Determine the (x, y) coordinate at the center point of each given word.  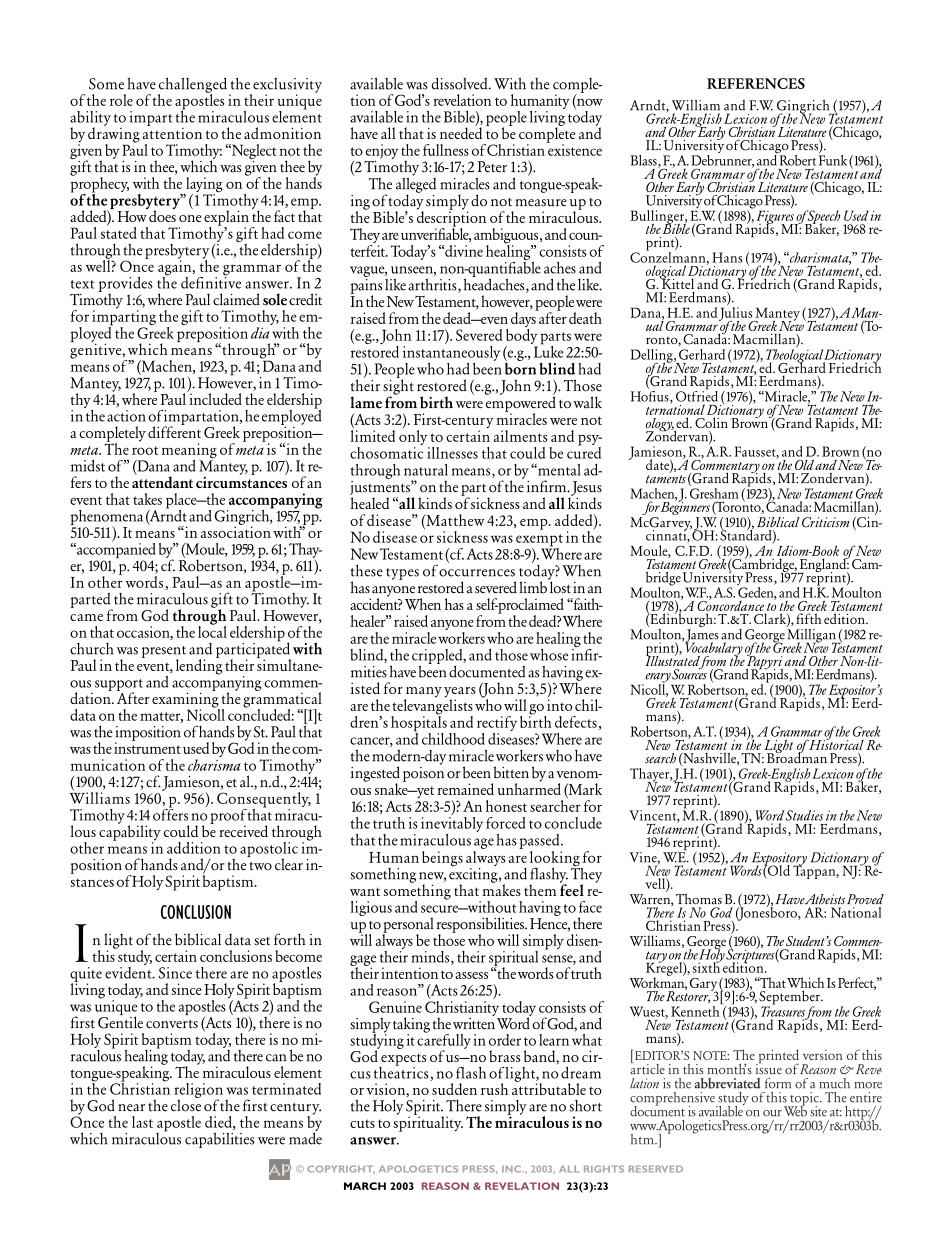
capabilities (219, 1140)
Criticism (826, 522)
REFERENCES (756, 83)
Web (795, 1110)
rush (494, 1089)
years (460, 693)
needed (461, 132)
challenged (192, 86)
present (164, 653)
